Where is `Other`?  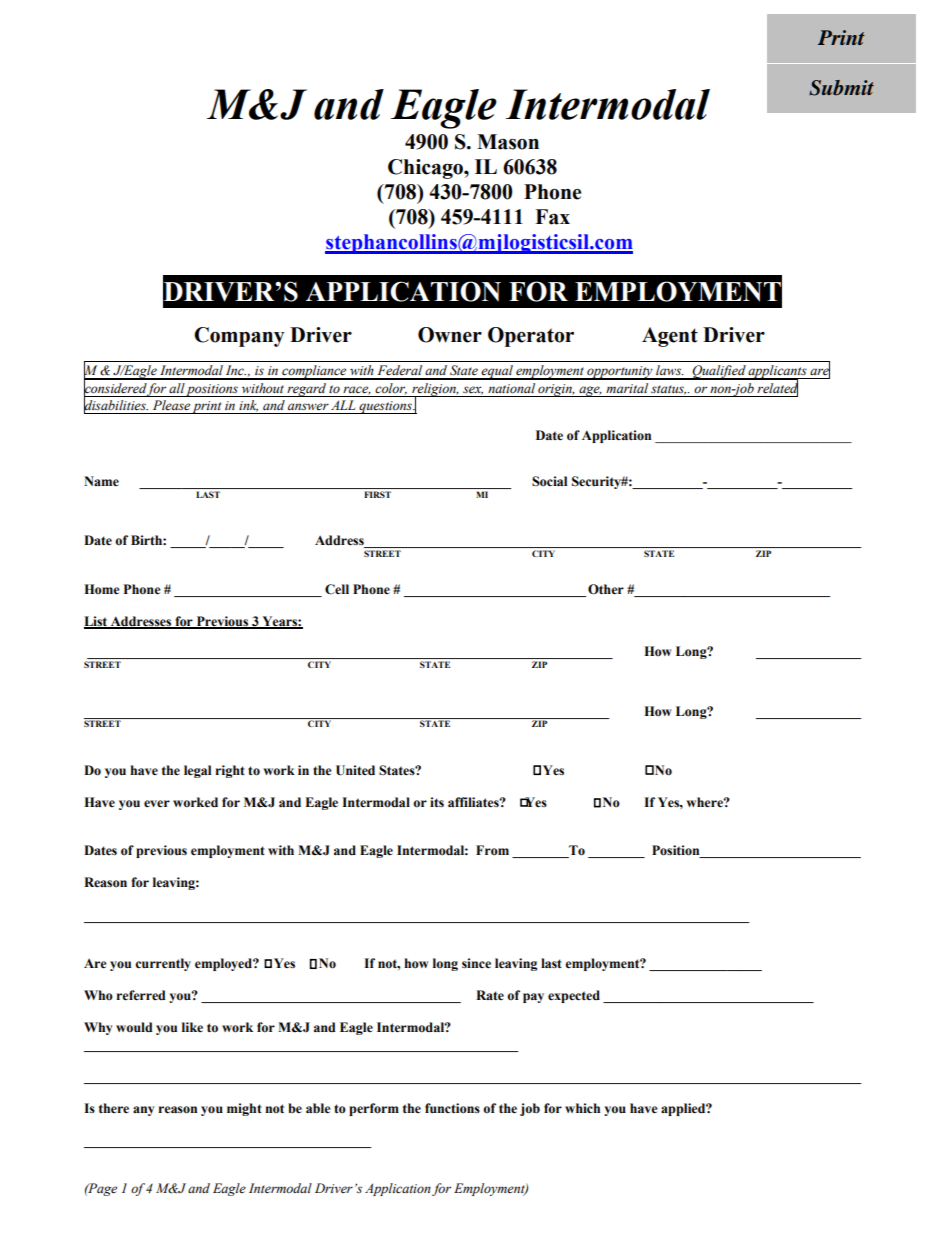
Other is located at coordinates (606, 589).
